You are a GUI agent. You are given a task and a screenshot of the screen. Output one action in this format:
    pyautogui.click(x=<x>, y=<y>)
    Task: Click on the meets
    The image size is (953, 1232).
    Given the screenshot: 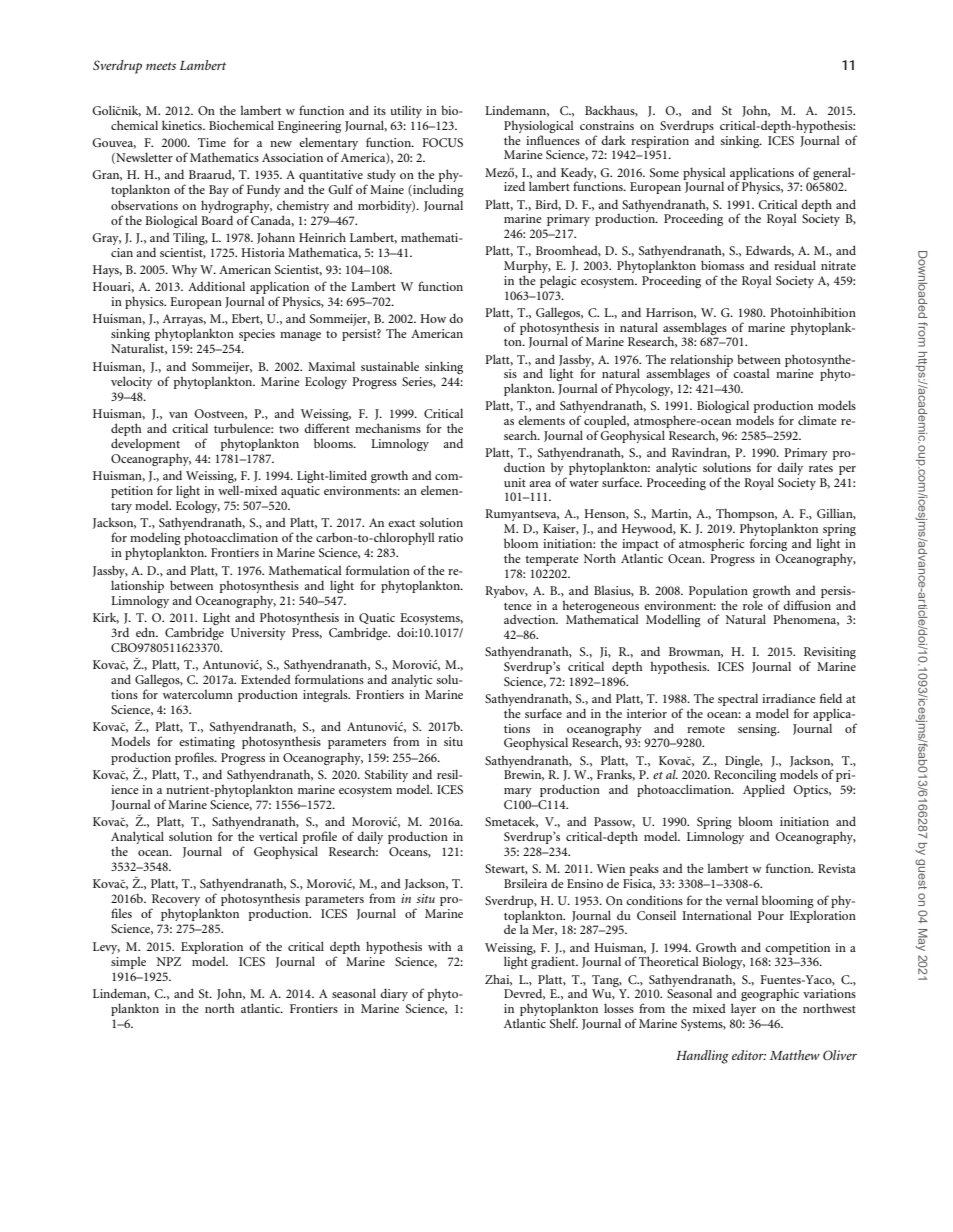 What is the action you would take?
    pyautogui.click(x=161, y=66)
